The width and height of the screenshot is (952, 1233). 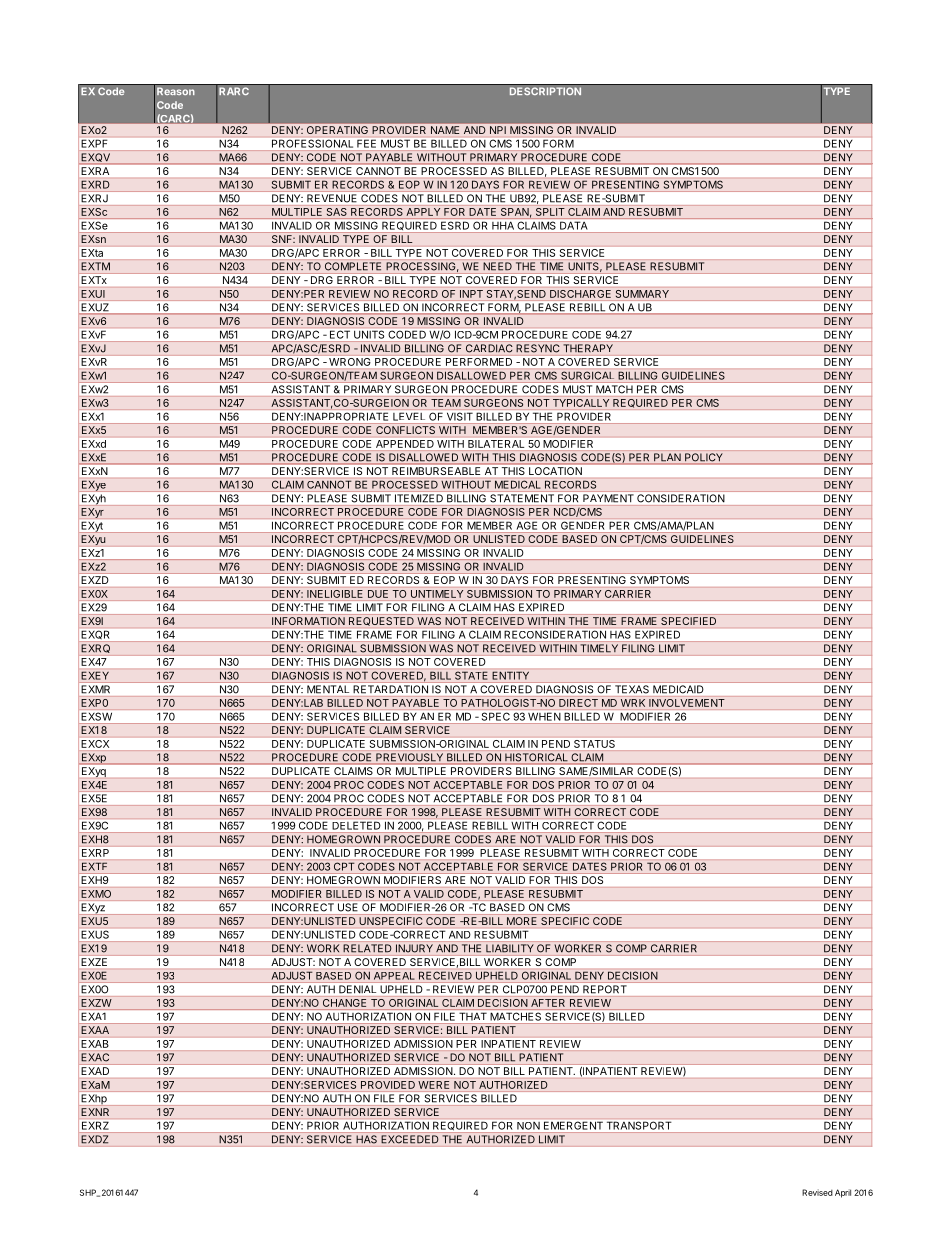 I want to click on EMERGENT, so click(x=573, y=1126).
